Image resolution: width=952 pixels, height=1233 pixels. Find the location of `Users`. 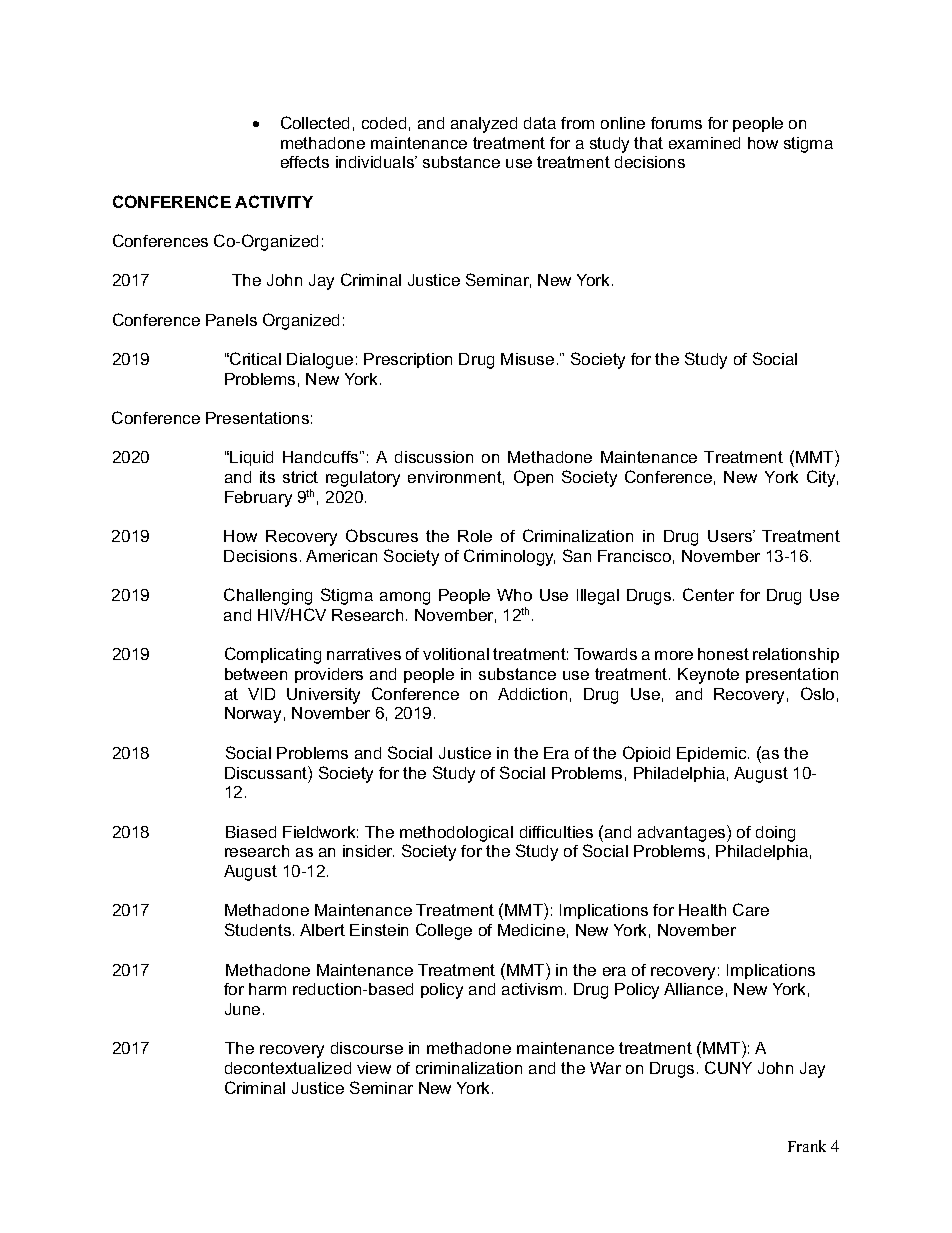

Users is located at coordinates (731, 536).
